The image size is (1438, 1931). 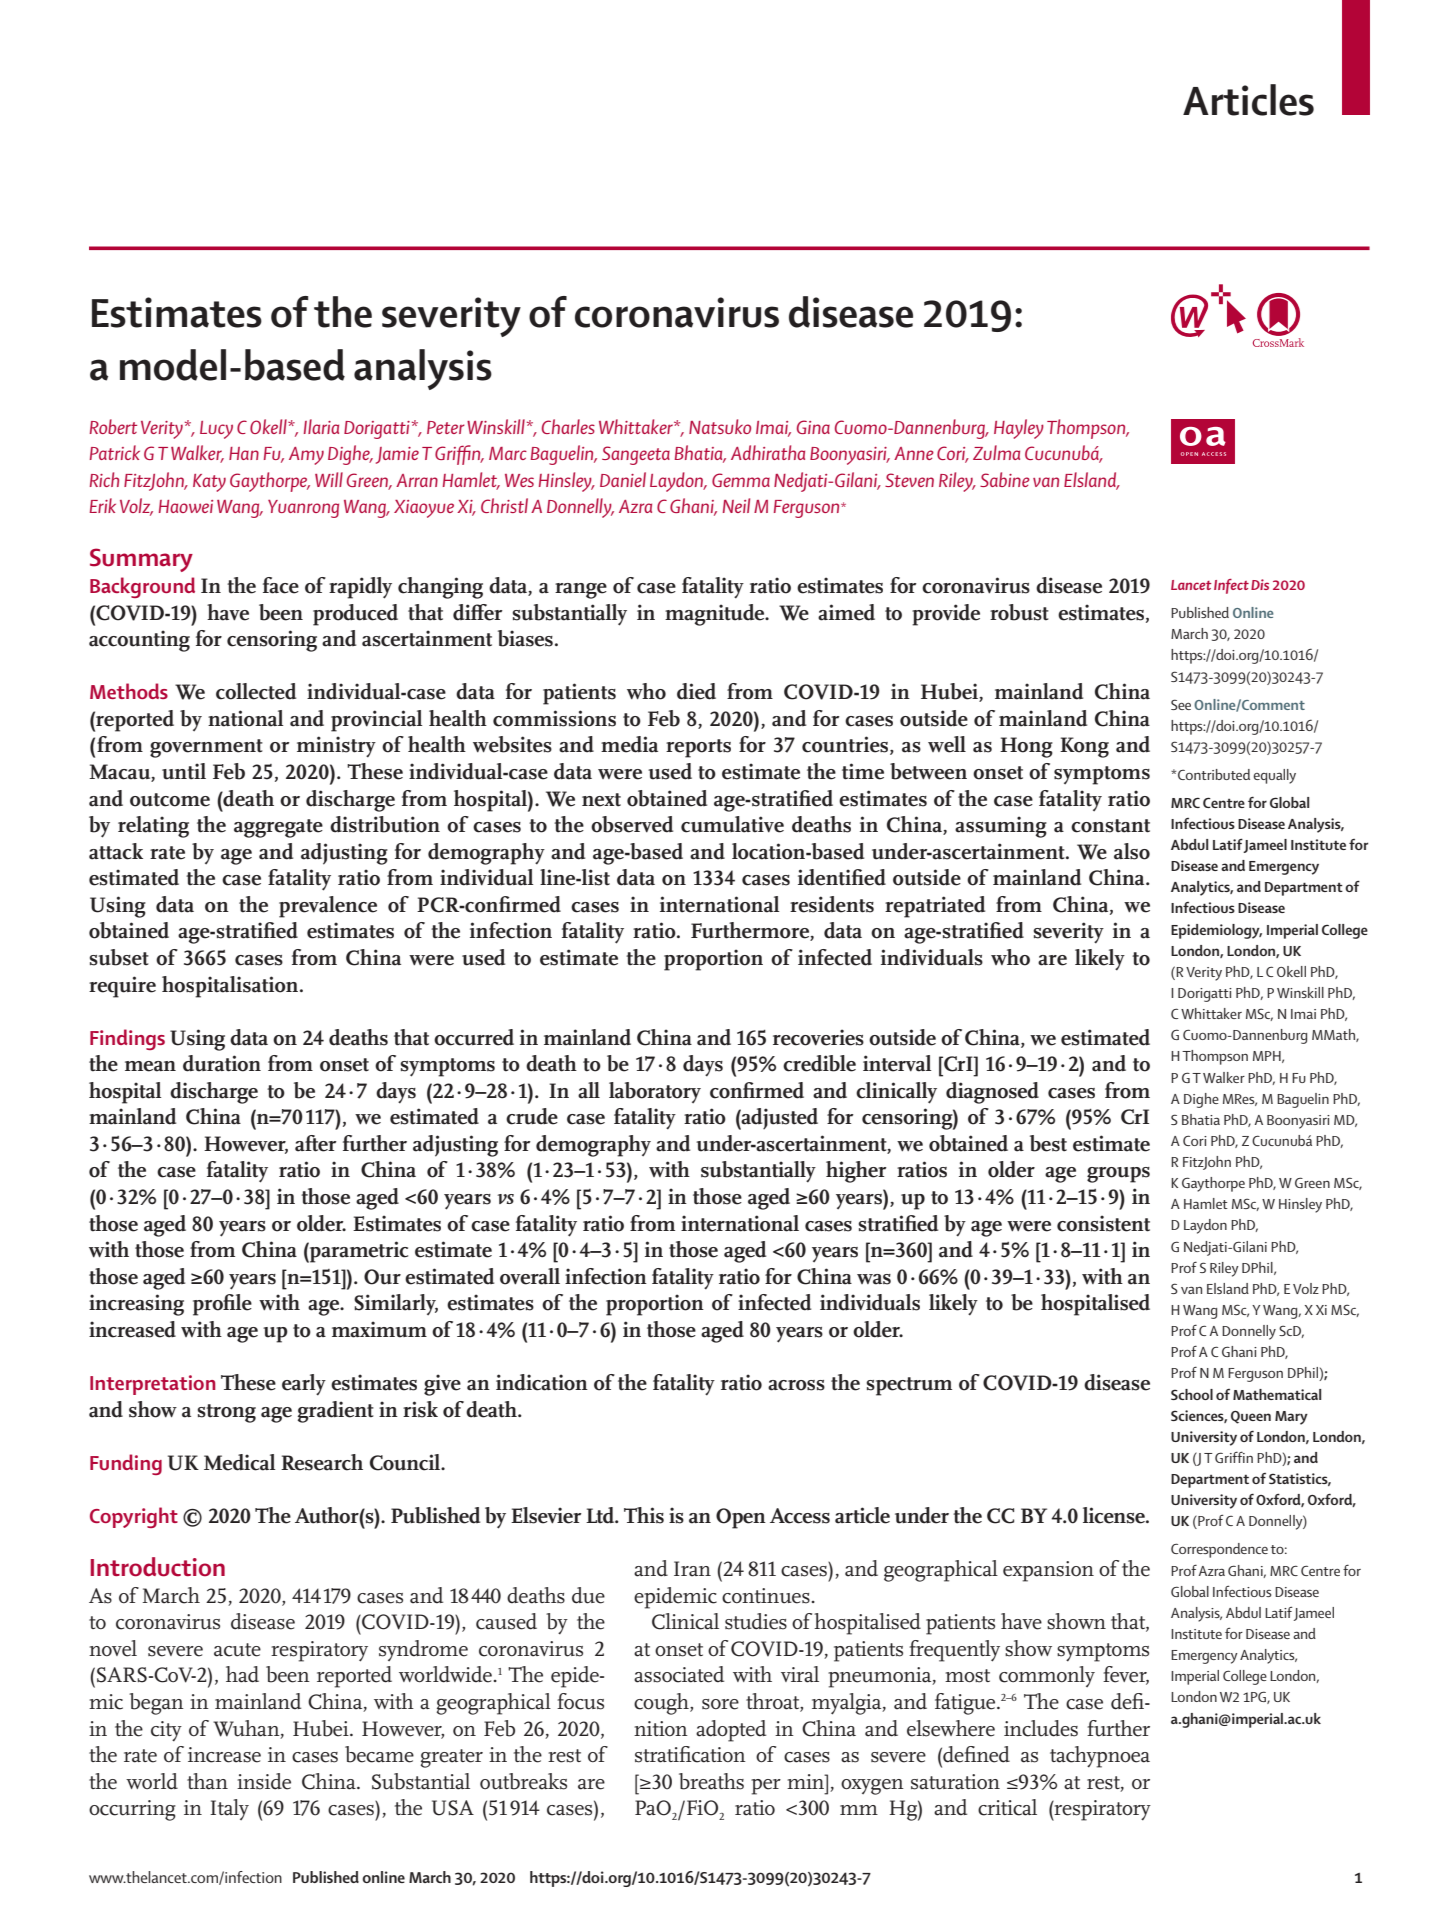 I want to click on tachypnoea, so click(x=1100, y=1757).
